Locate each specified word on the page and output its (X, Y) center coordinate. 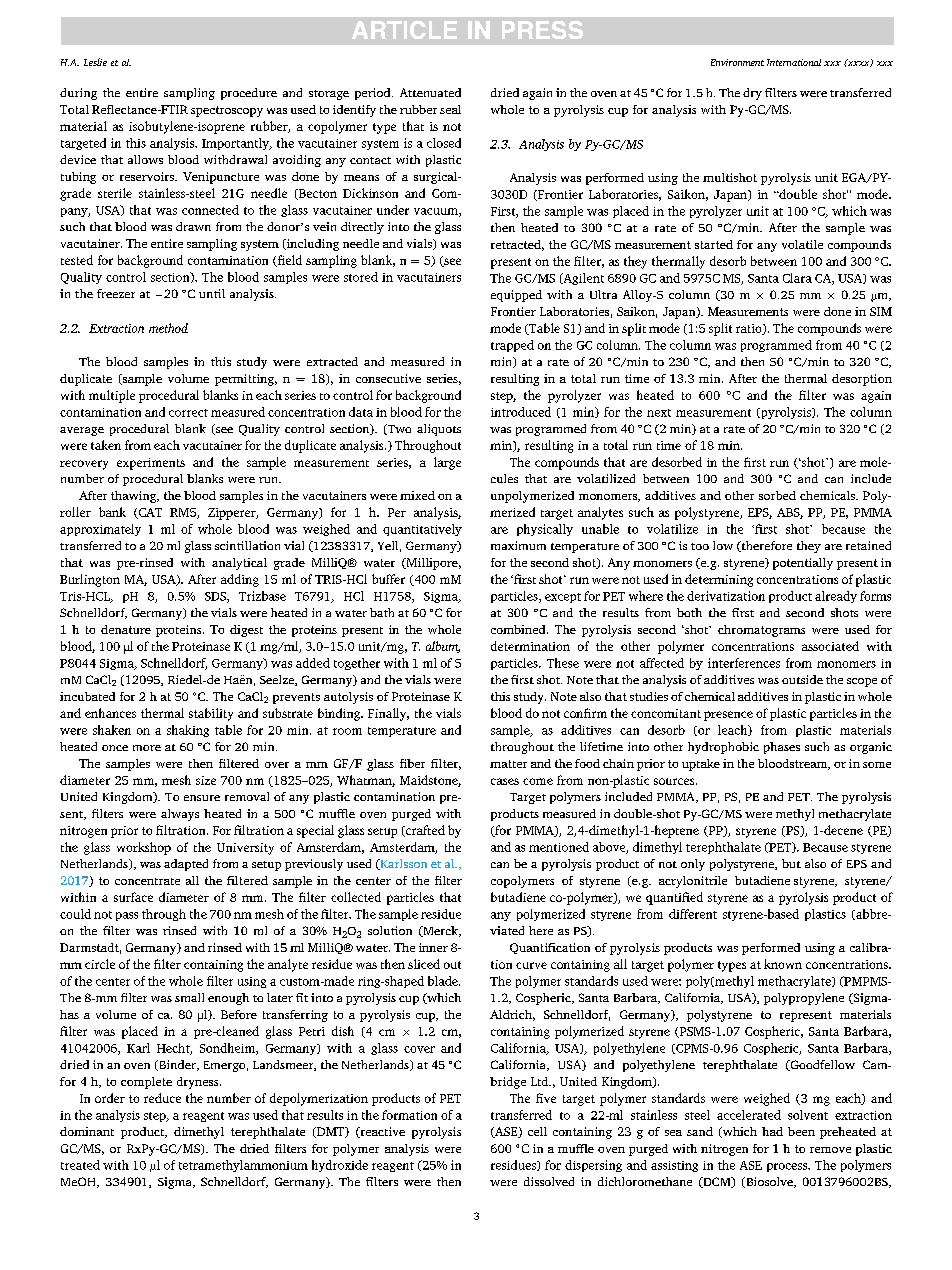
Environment (737, 62)
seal (450, 109)
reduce (162, 1098)
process (788, 1167)
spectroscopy (227, 111)
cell (537, 1131)
